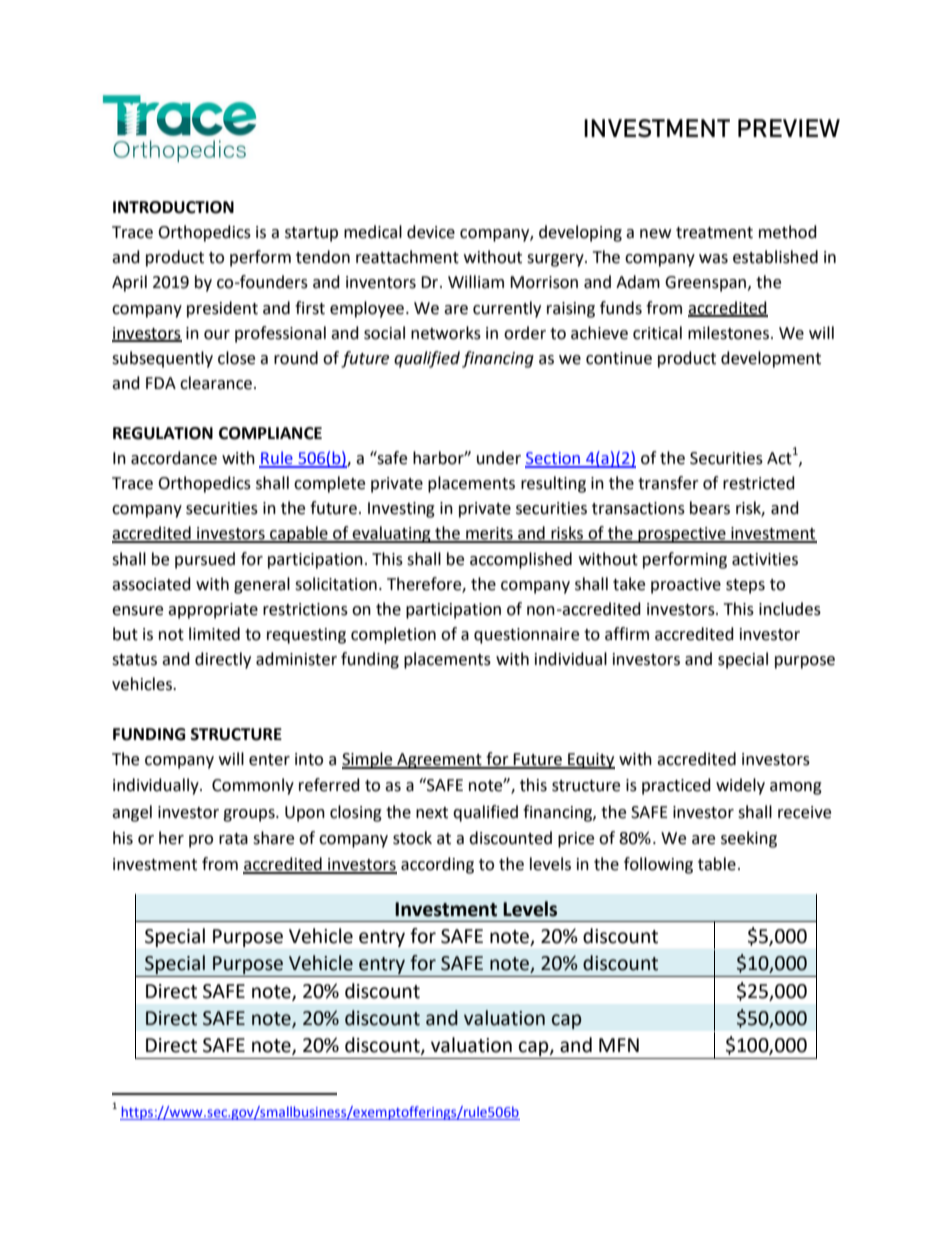 The height and width of the page is (1233, 952). I want to click on networks, so click(446, 333).
